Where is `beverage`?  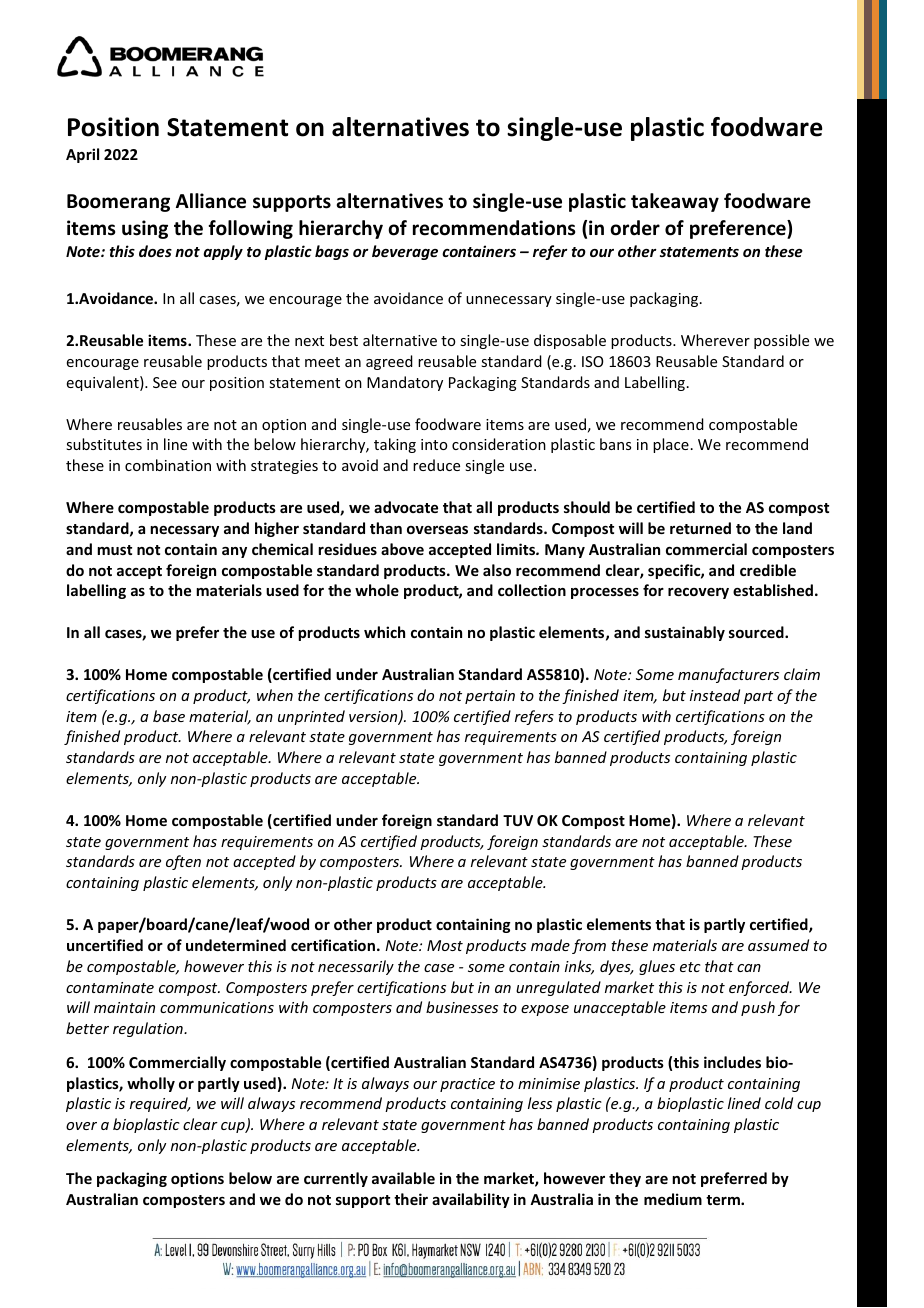 beverage is located at coordinates (405, 252).
